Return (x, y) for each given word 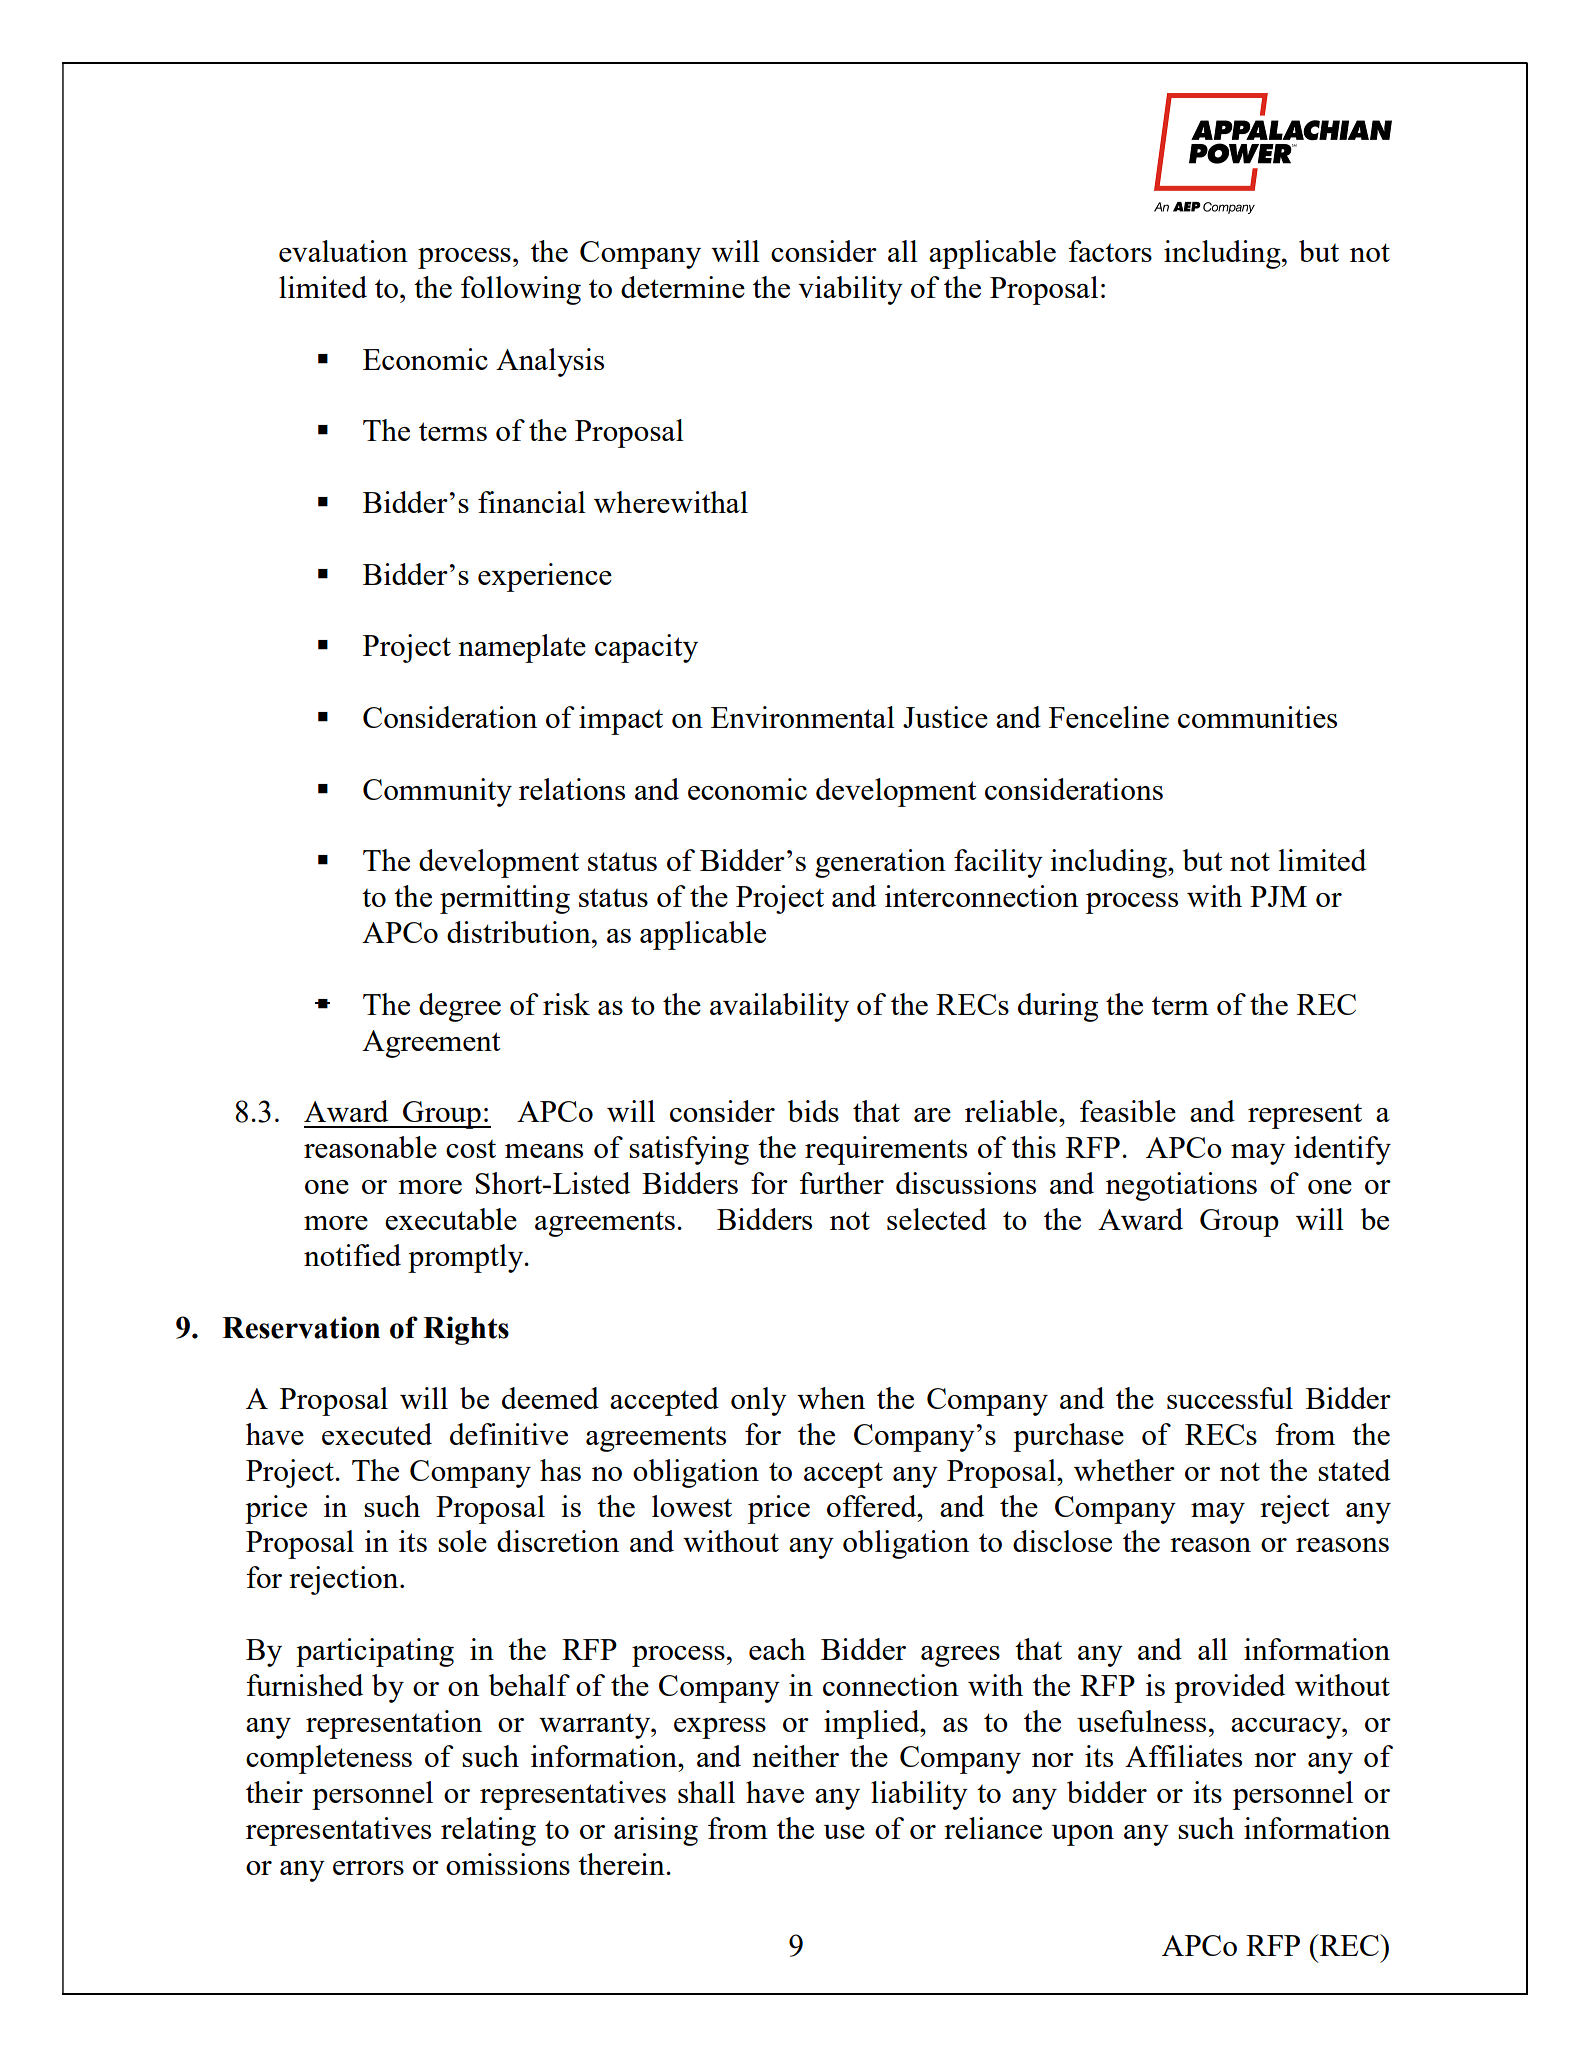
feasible (1128, 1111)
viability (850, 290)
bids (813, 1111)
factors (1110, 251)
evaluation (343, 251)
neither (795, 1756)
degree (460, 1007)
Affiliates (1183, 1756)
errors (368, 1868)
